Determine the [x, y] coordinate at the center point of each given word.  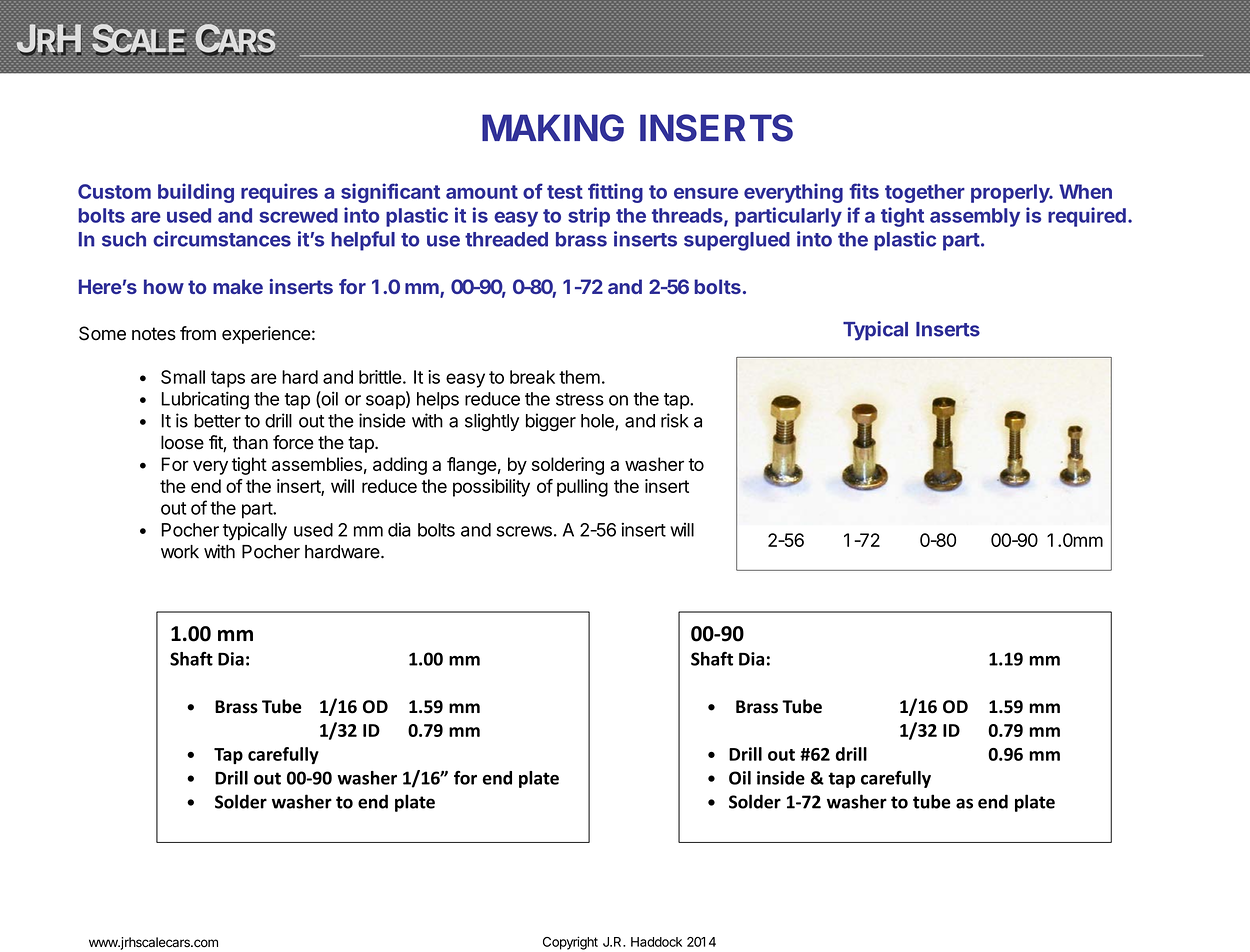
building [196, 193]
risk [675, 420]
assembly [975, 217]
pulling [582, 488]
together [925, 193]
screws [524, 531]
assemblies [317, 464]
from [198, 333]
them [579, 377]
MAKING [553, 128]
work [180, 552]
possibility [491, 488]
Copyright [570, 943]
